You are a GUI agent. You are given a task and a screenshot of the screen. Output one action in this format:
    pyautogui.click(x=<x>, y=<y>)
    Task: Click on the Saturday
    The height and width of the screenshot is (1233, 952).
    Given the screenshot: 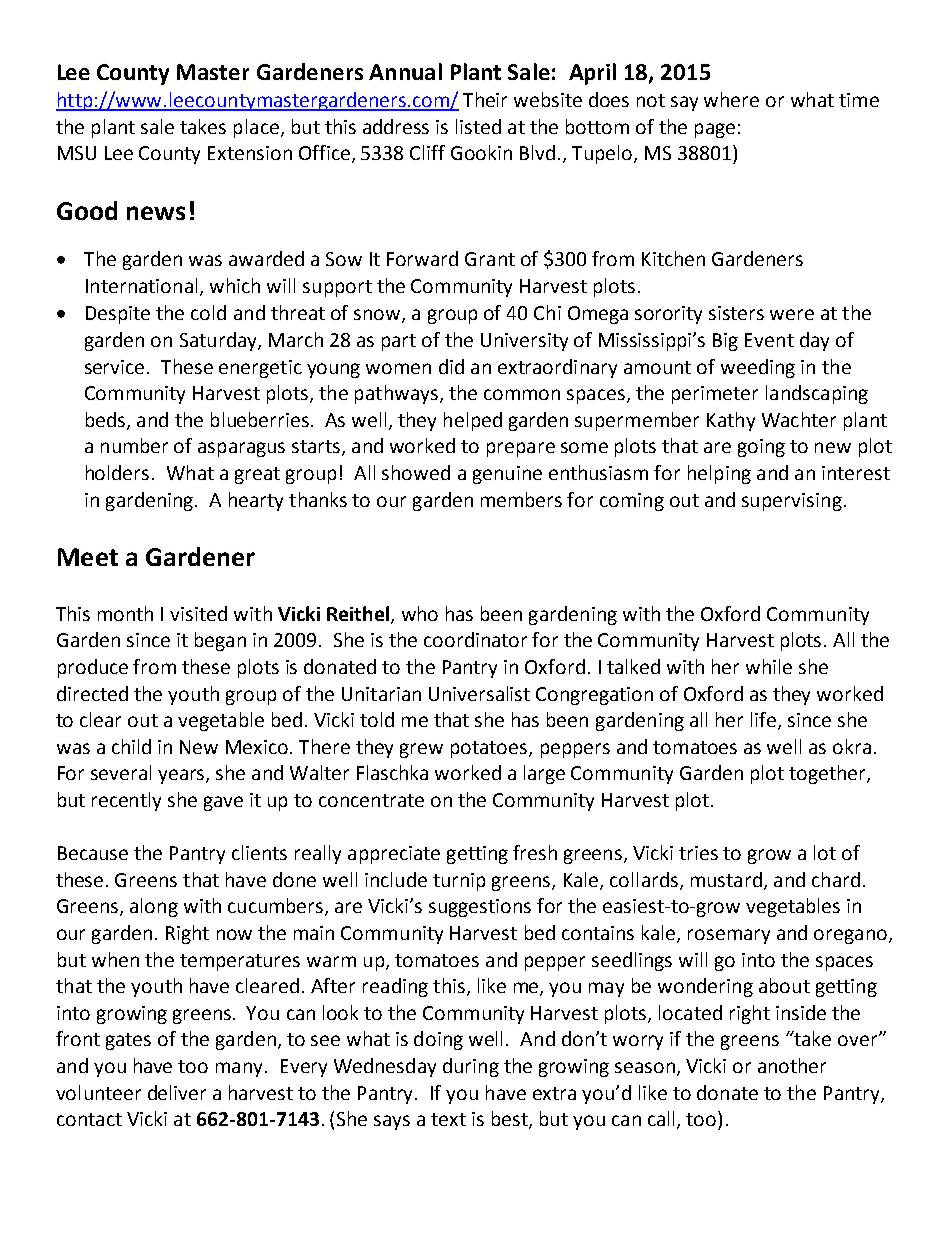 What is the action you would take?
    pyautogui.click(x=219, y=341)
